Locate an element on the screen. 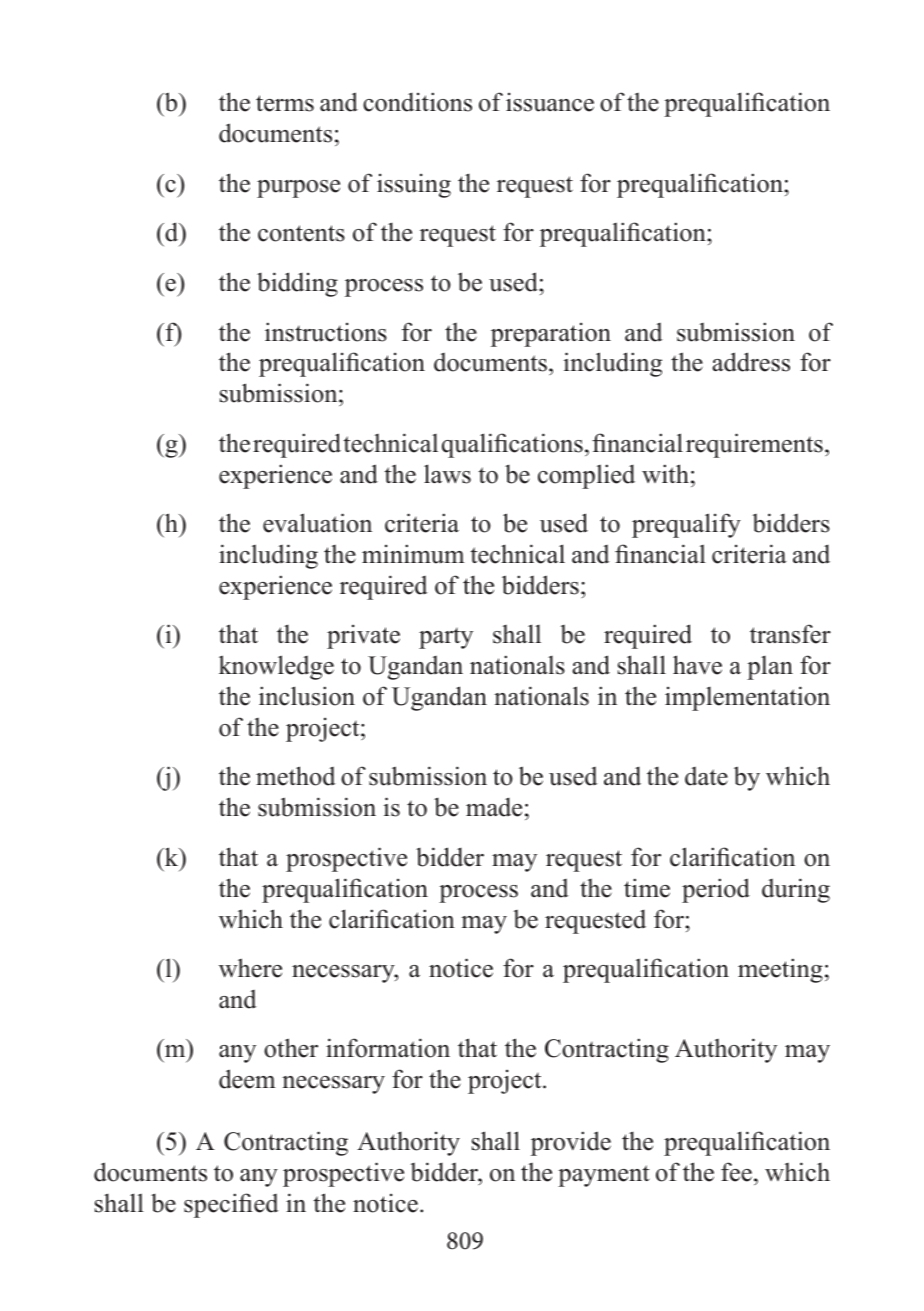  have is located at coordinates (697, 665).
